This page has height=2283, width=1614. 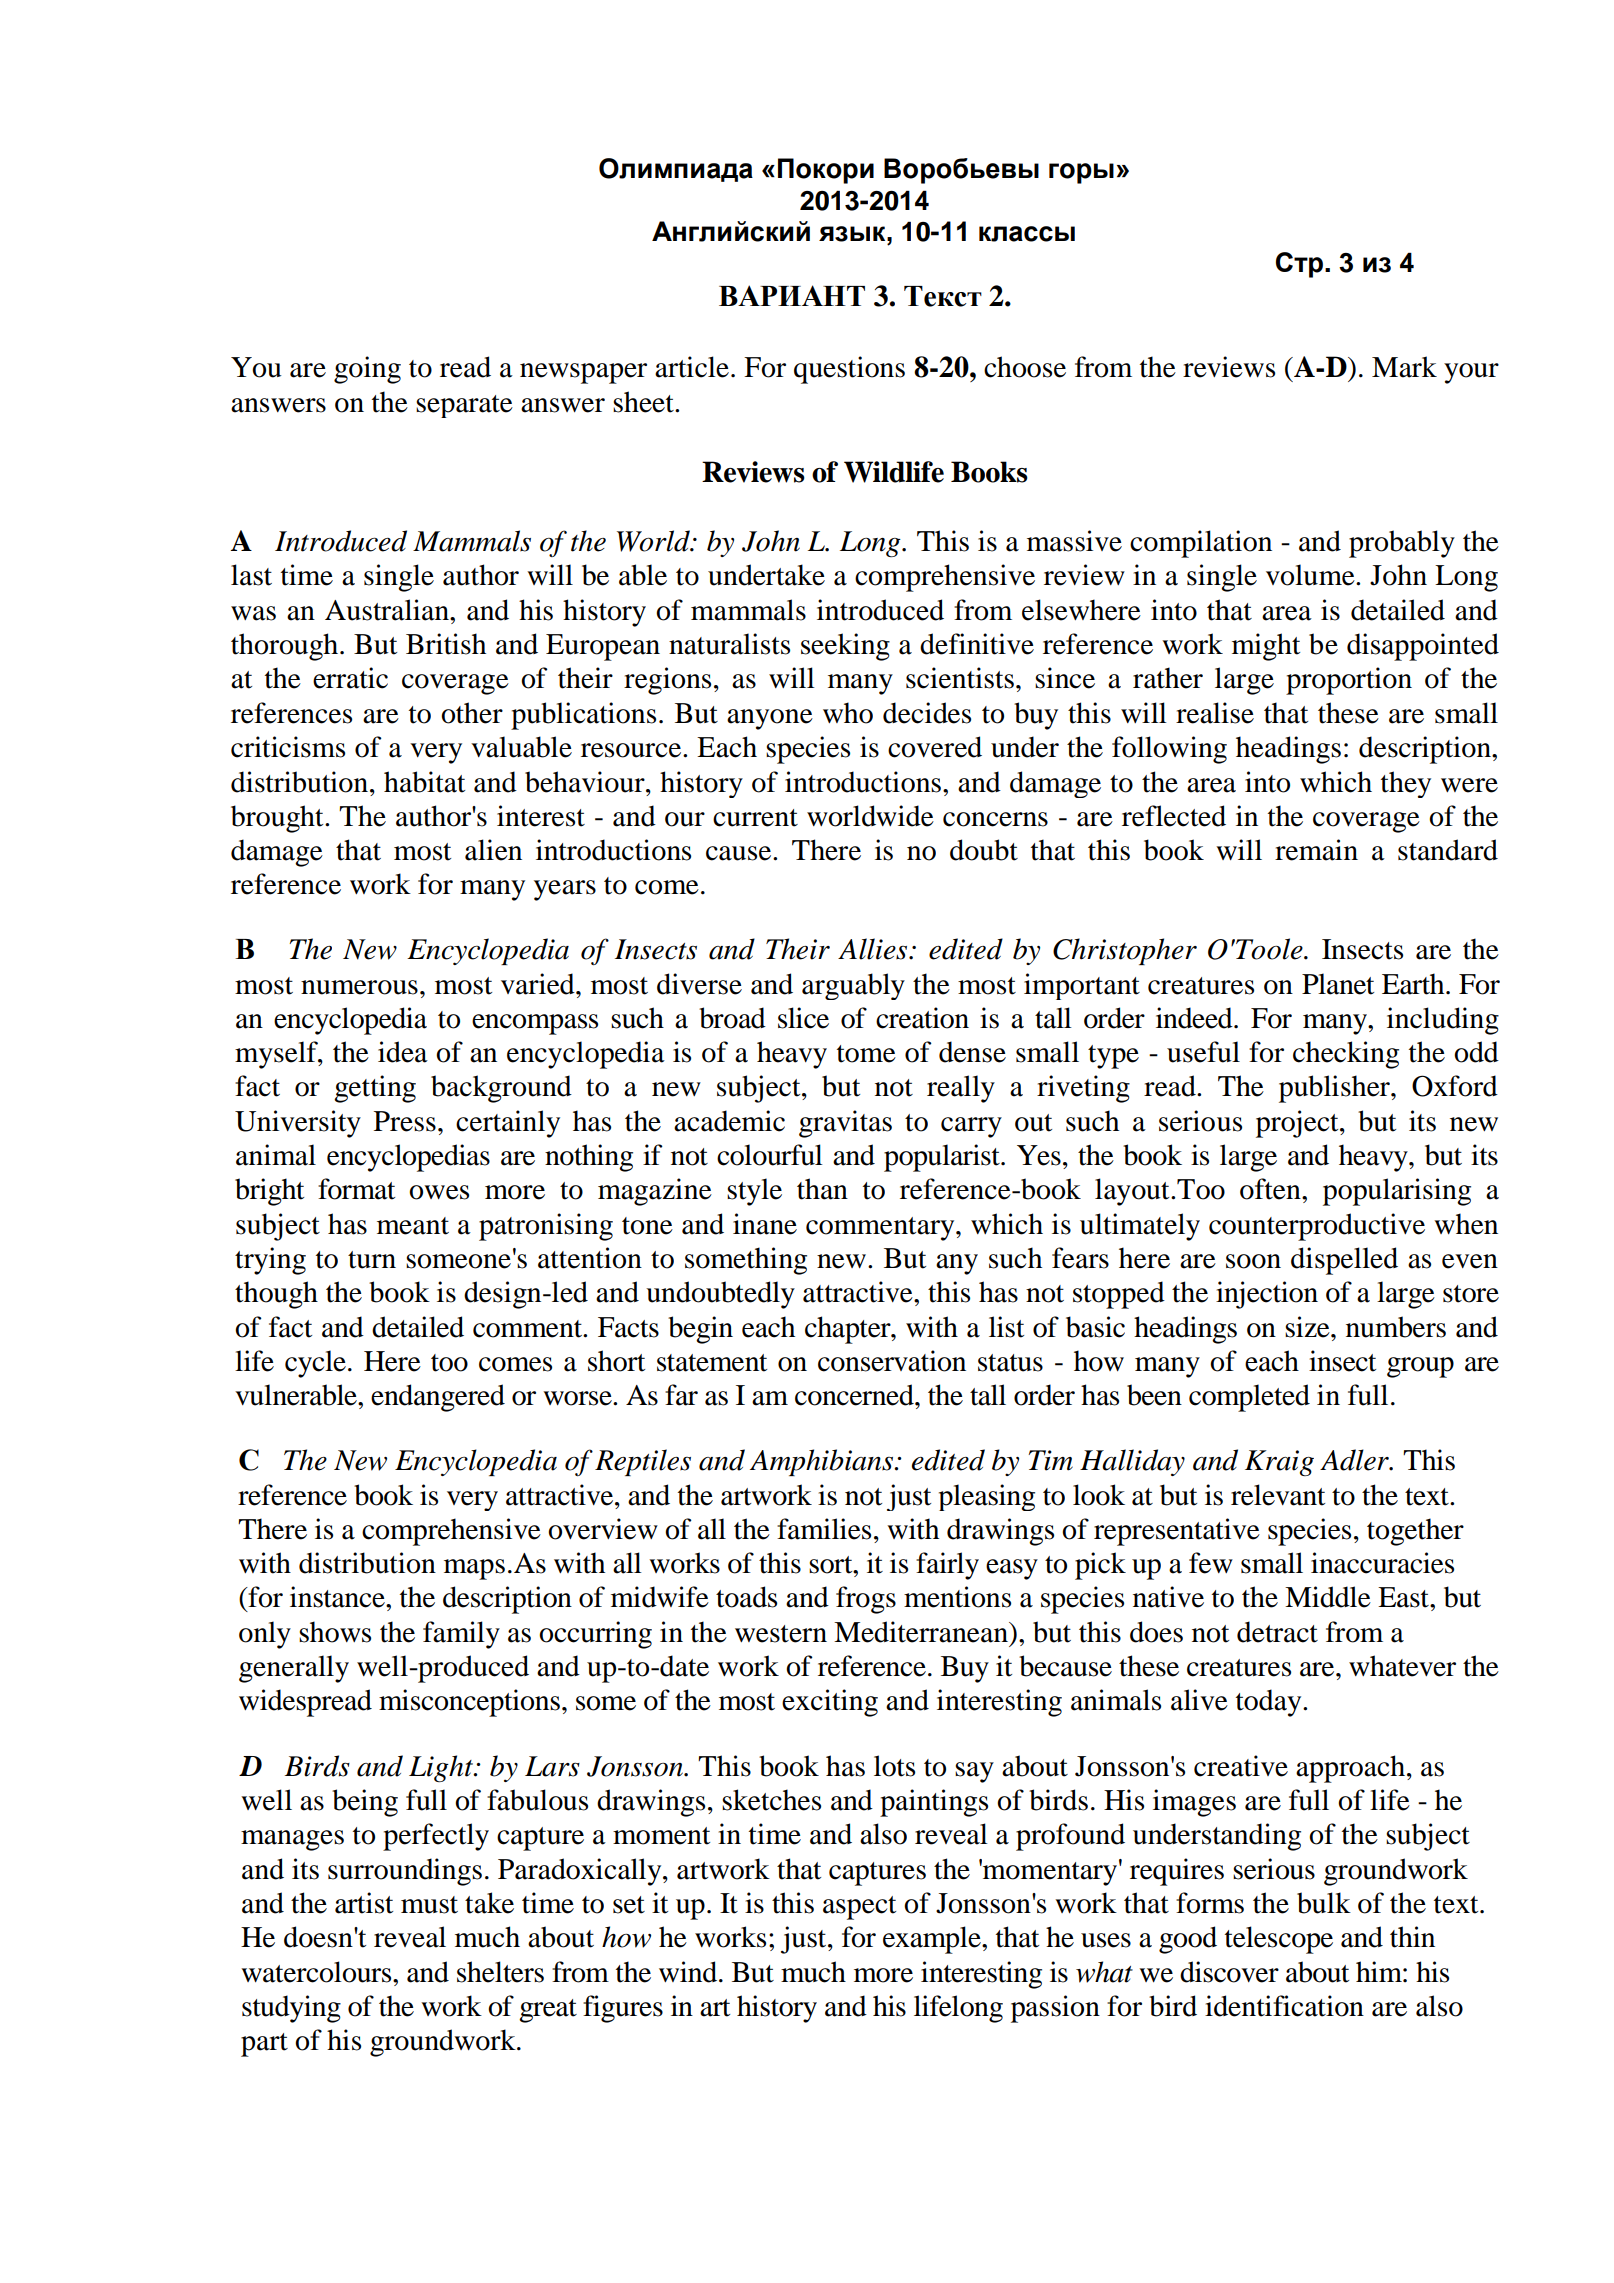 I want to click on example, so click(x=933, y=1940).
